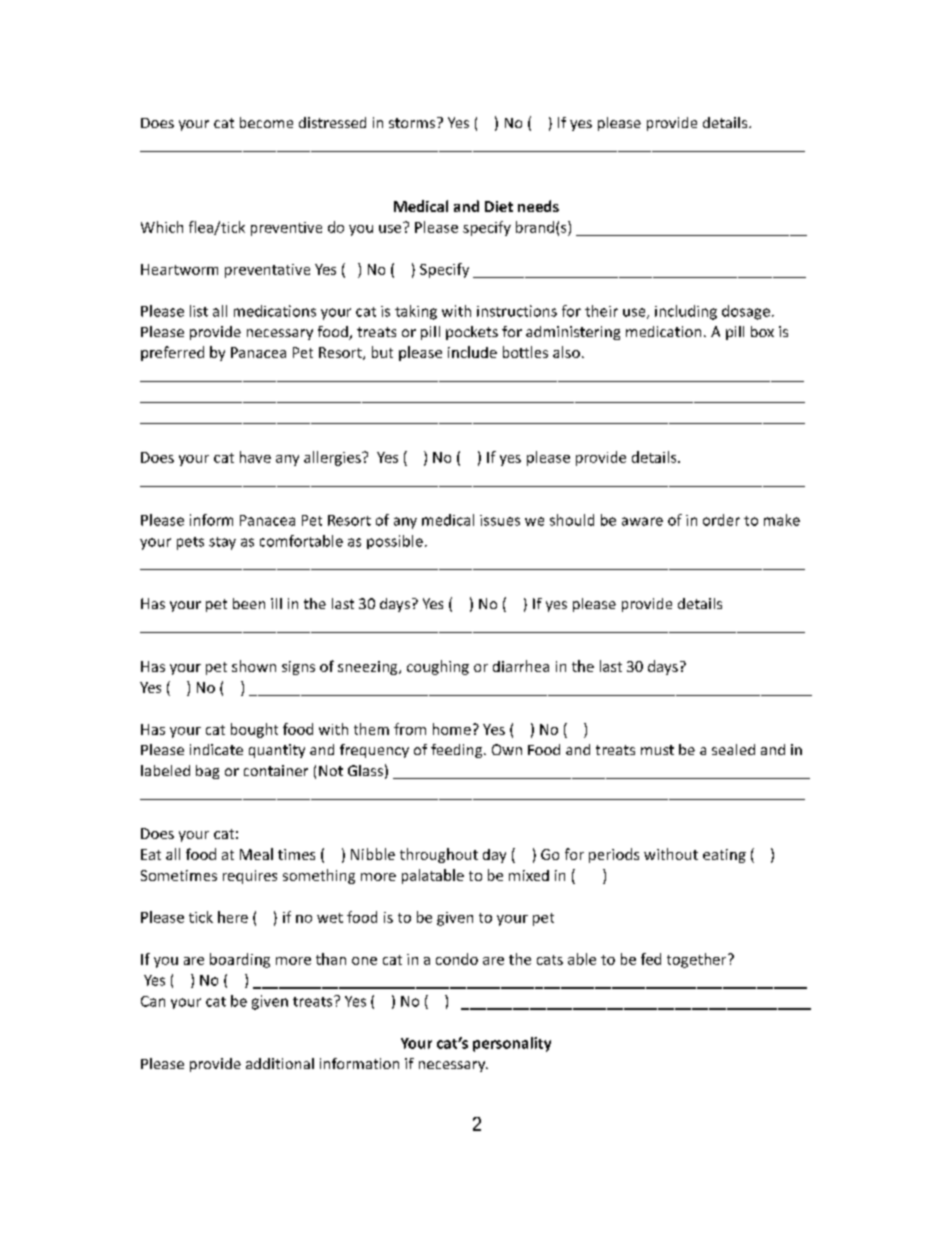  Describe the element at coordinates (762, 331) in the screenshot. I see `box` at that location.
